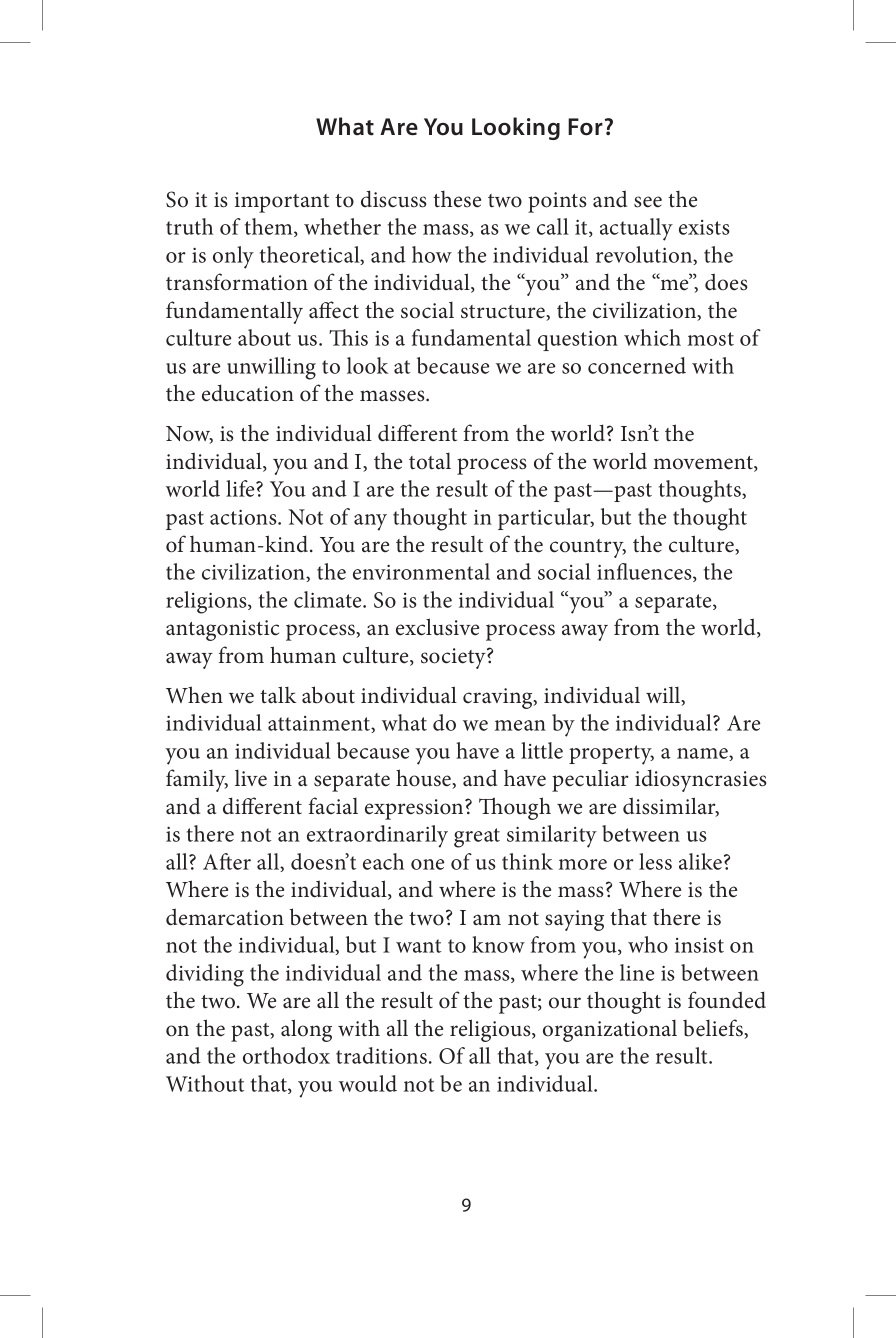  Describe the element at coordinates (251, 778) in the screenshot. I see `live` at that location.
